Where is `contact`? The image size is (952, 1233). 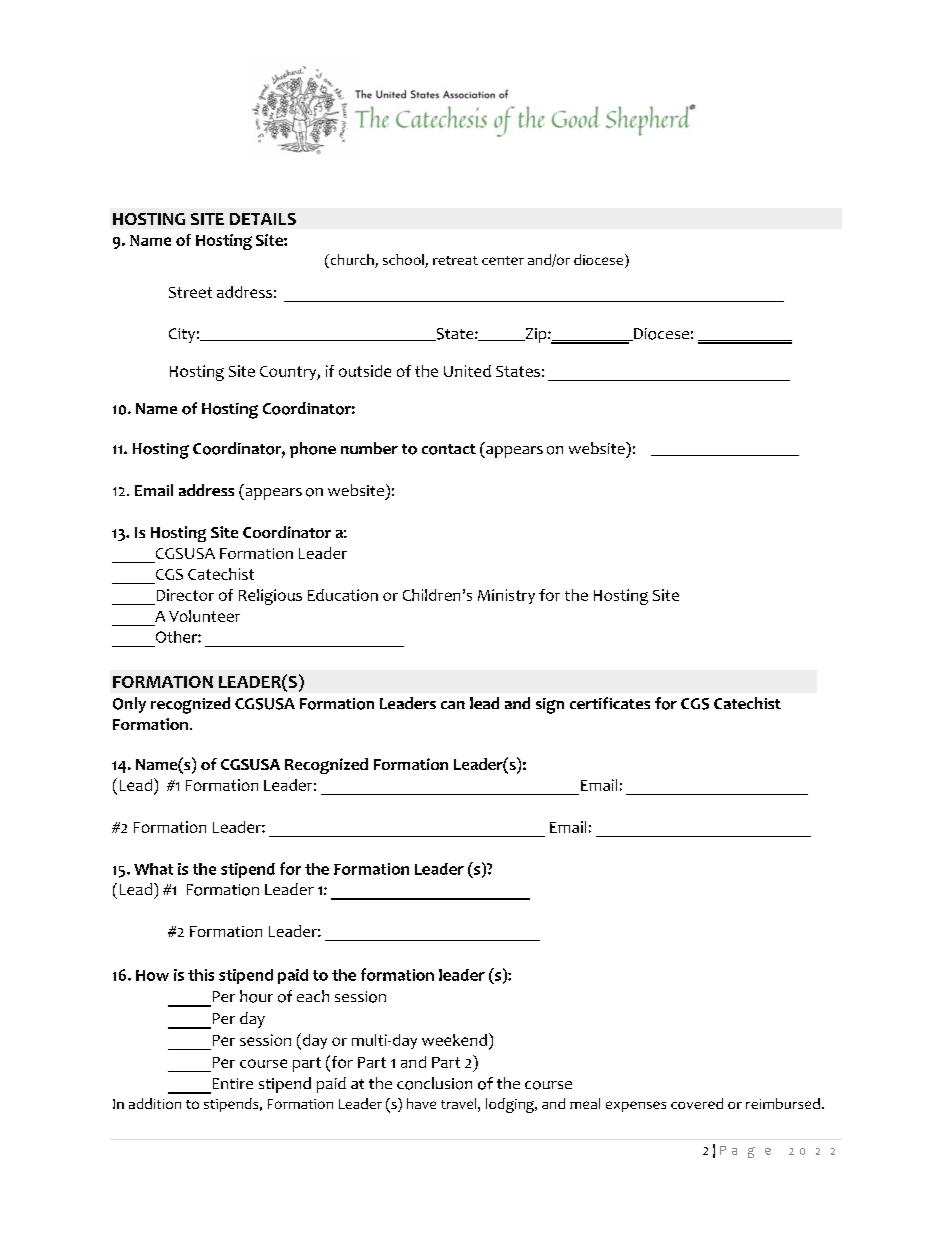
contact is located at coordinates (449, 449).
